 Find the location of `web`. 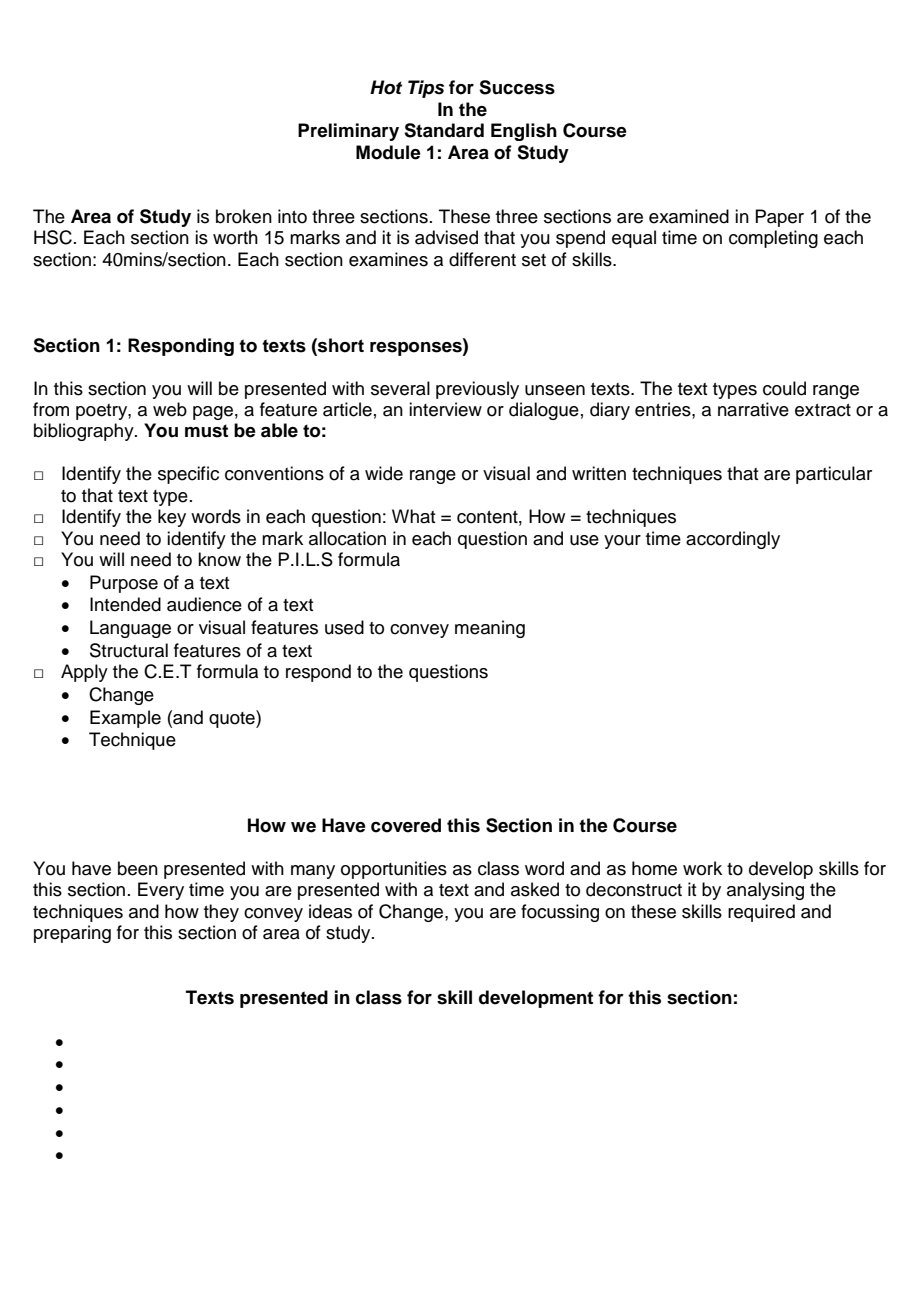

web is located at coordinates (170, 409).
